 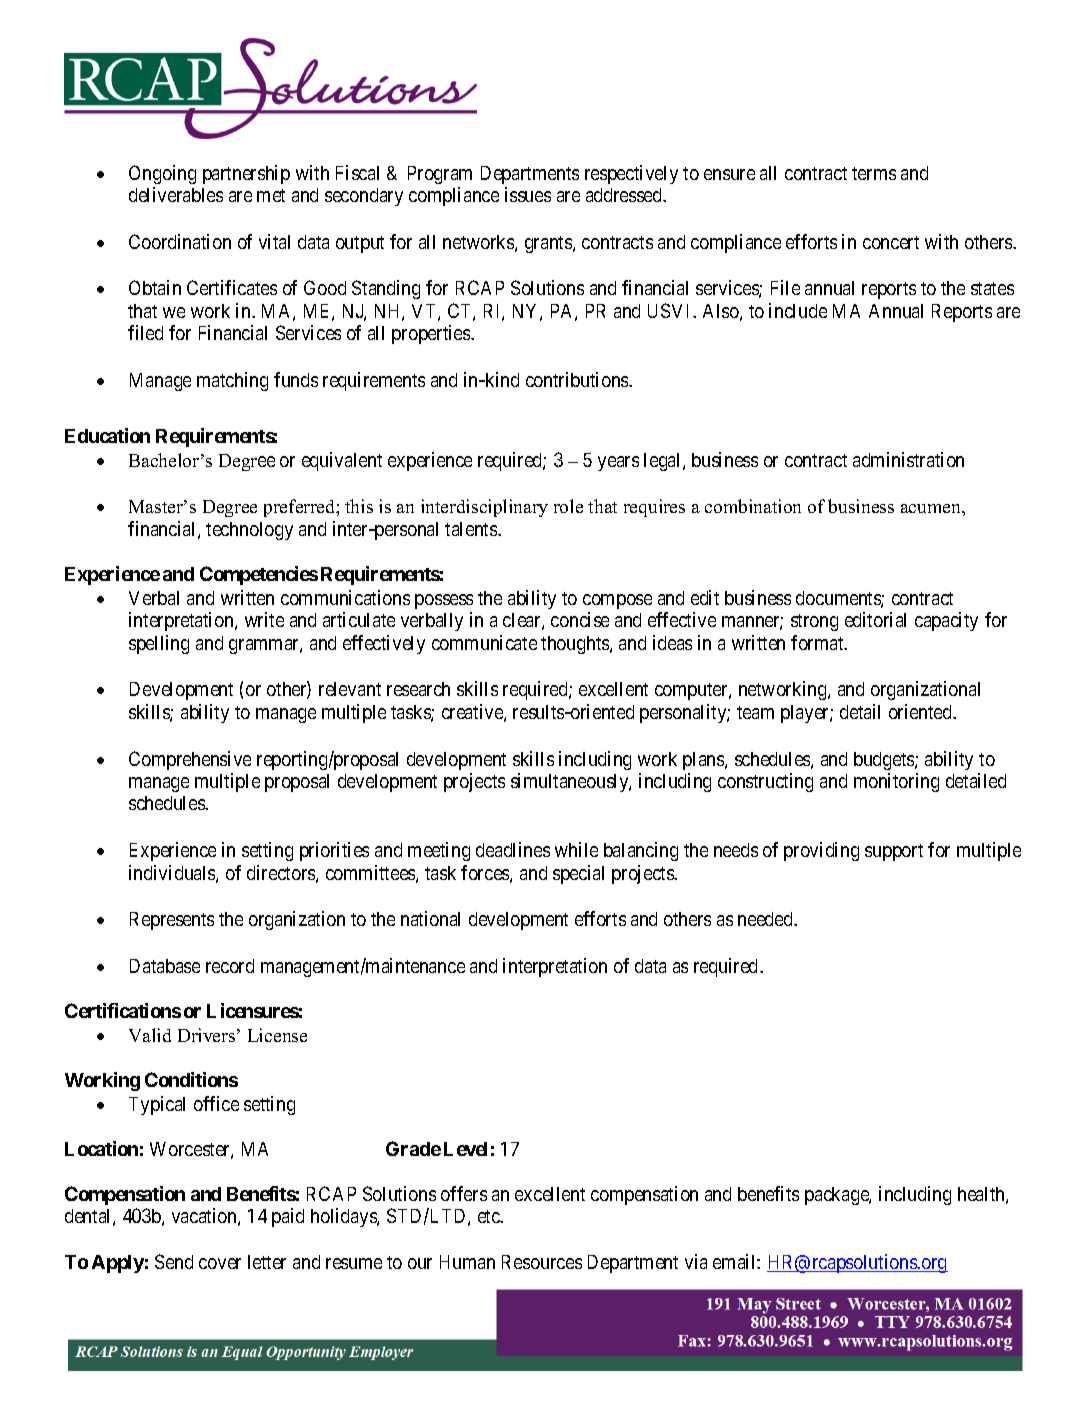 I want to click on support, so click(x=894, y=852).
